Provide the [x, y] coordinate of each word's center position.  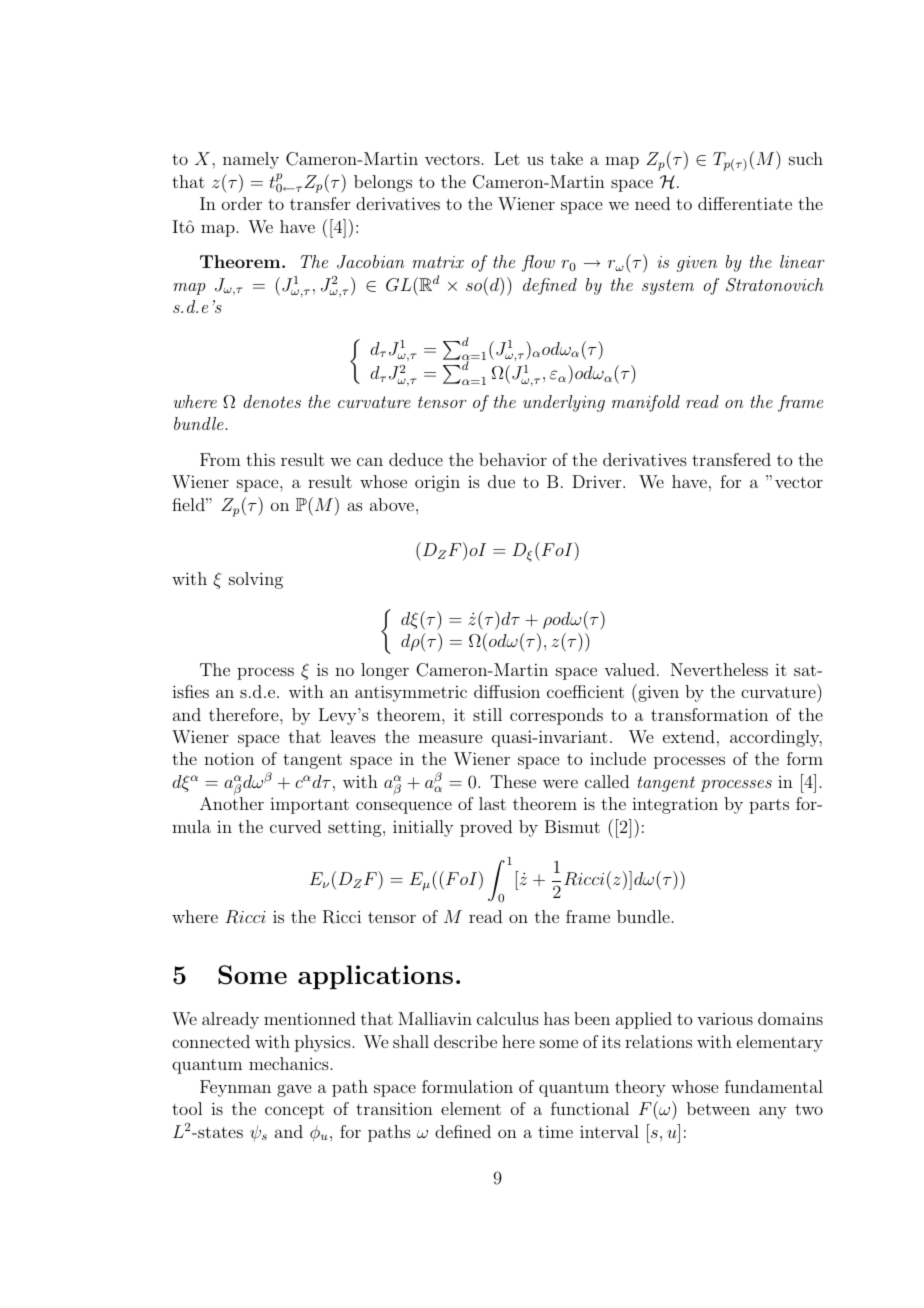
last [492, 803]
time [555, 1131]
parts [769, 806]
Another [232, 803]
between [718, 1108]
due [501, 481]
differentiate [745, 203]
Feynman [235, 1088]
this [260, 459]
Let [507, 158]
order [242, 203]
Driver [598, 481]
